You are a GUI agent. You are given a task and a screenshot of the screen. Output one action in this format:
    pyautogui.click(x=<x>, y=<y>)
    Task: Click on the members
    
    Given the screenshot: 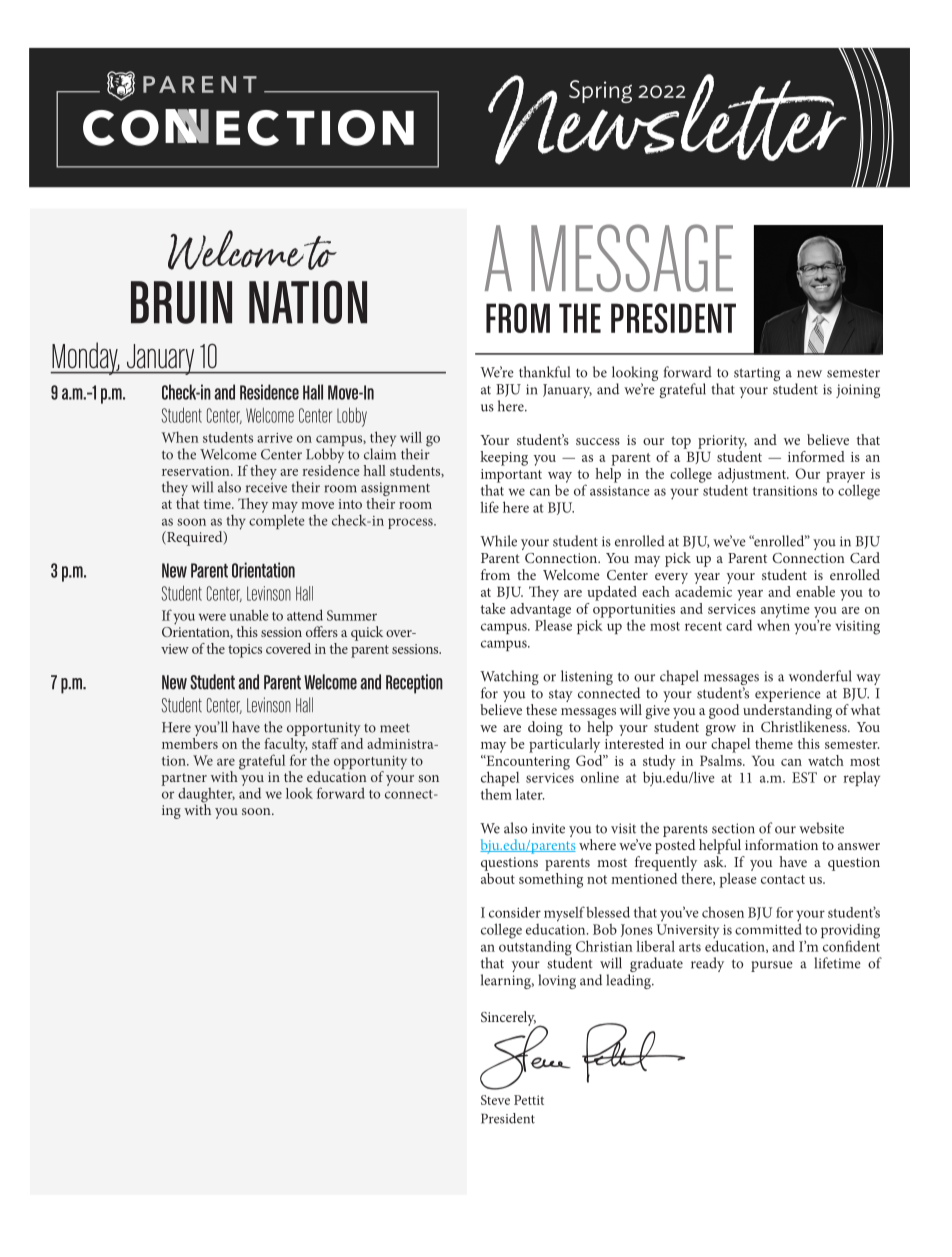 What is the action you would take?
    pyautogui.click(x=190, y=742)
